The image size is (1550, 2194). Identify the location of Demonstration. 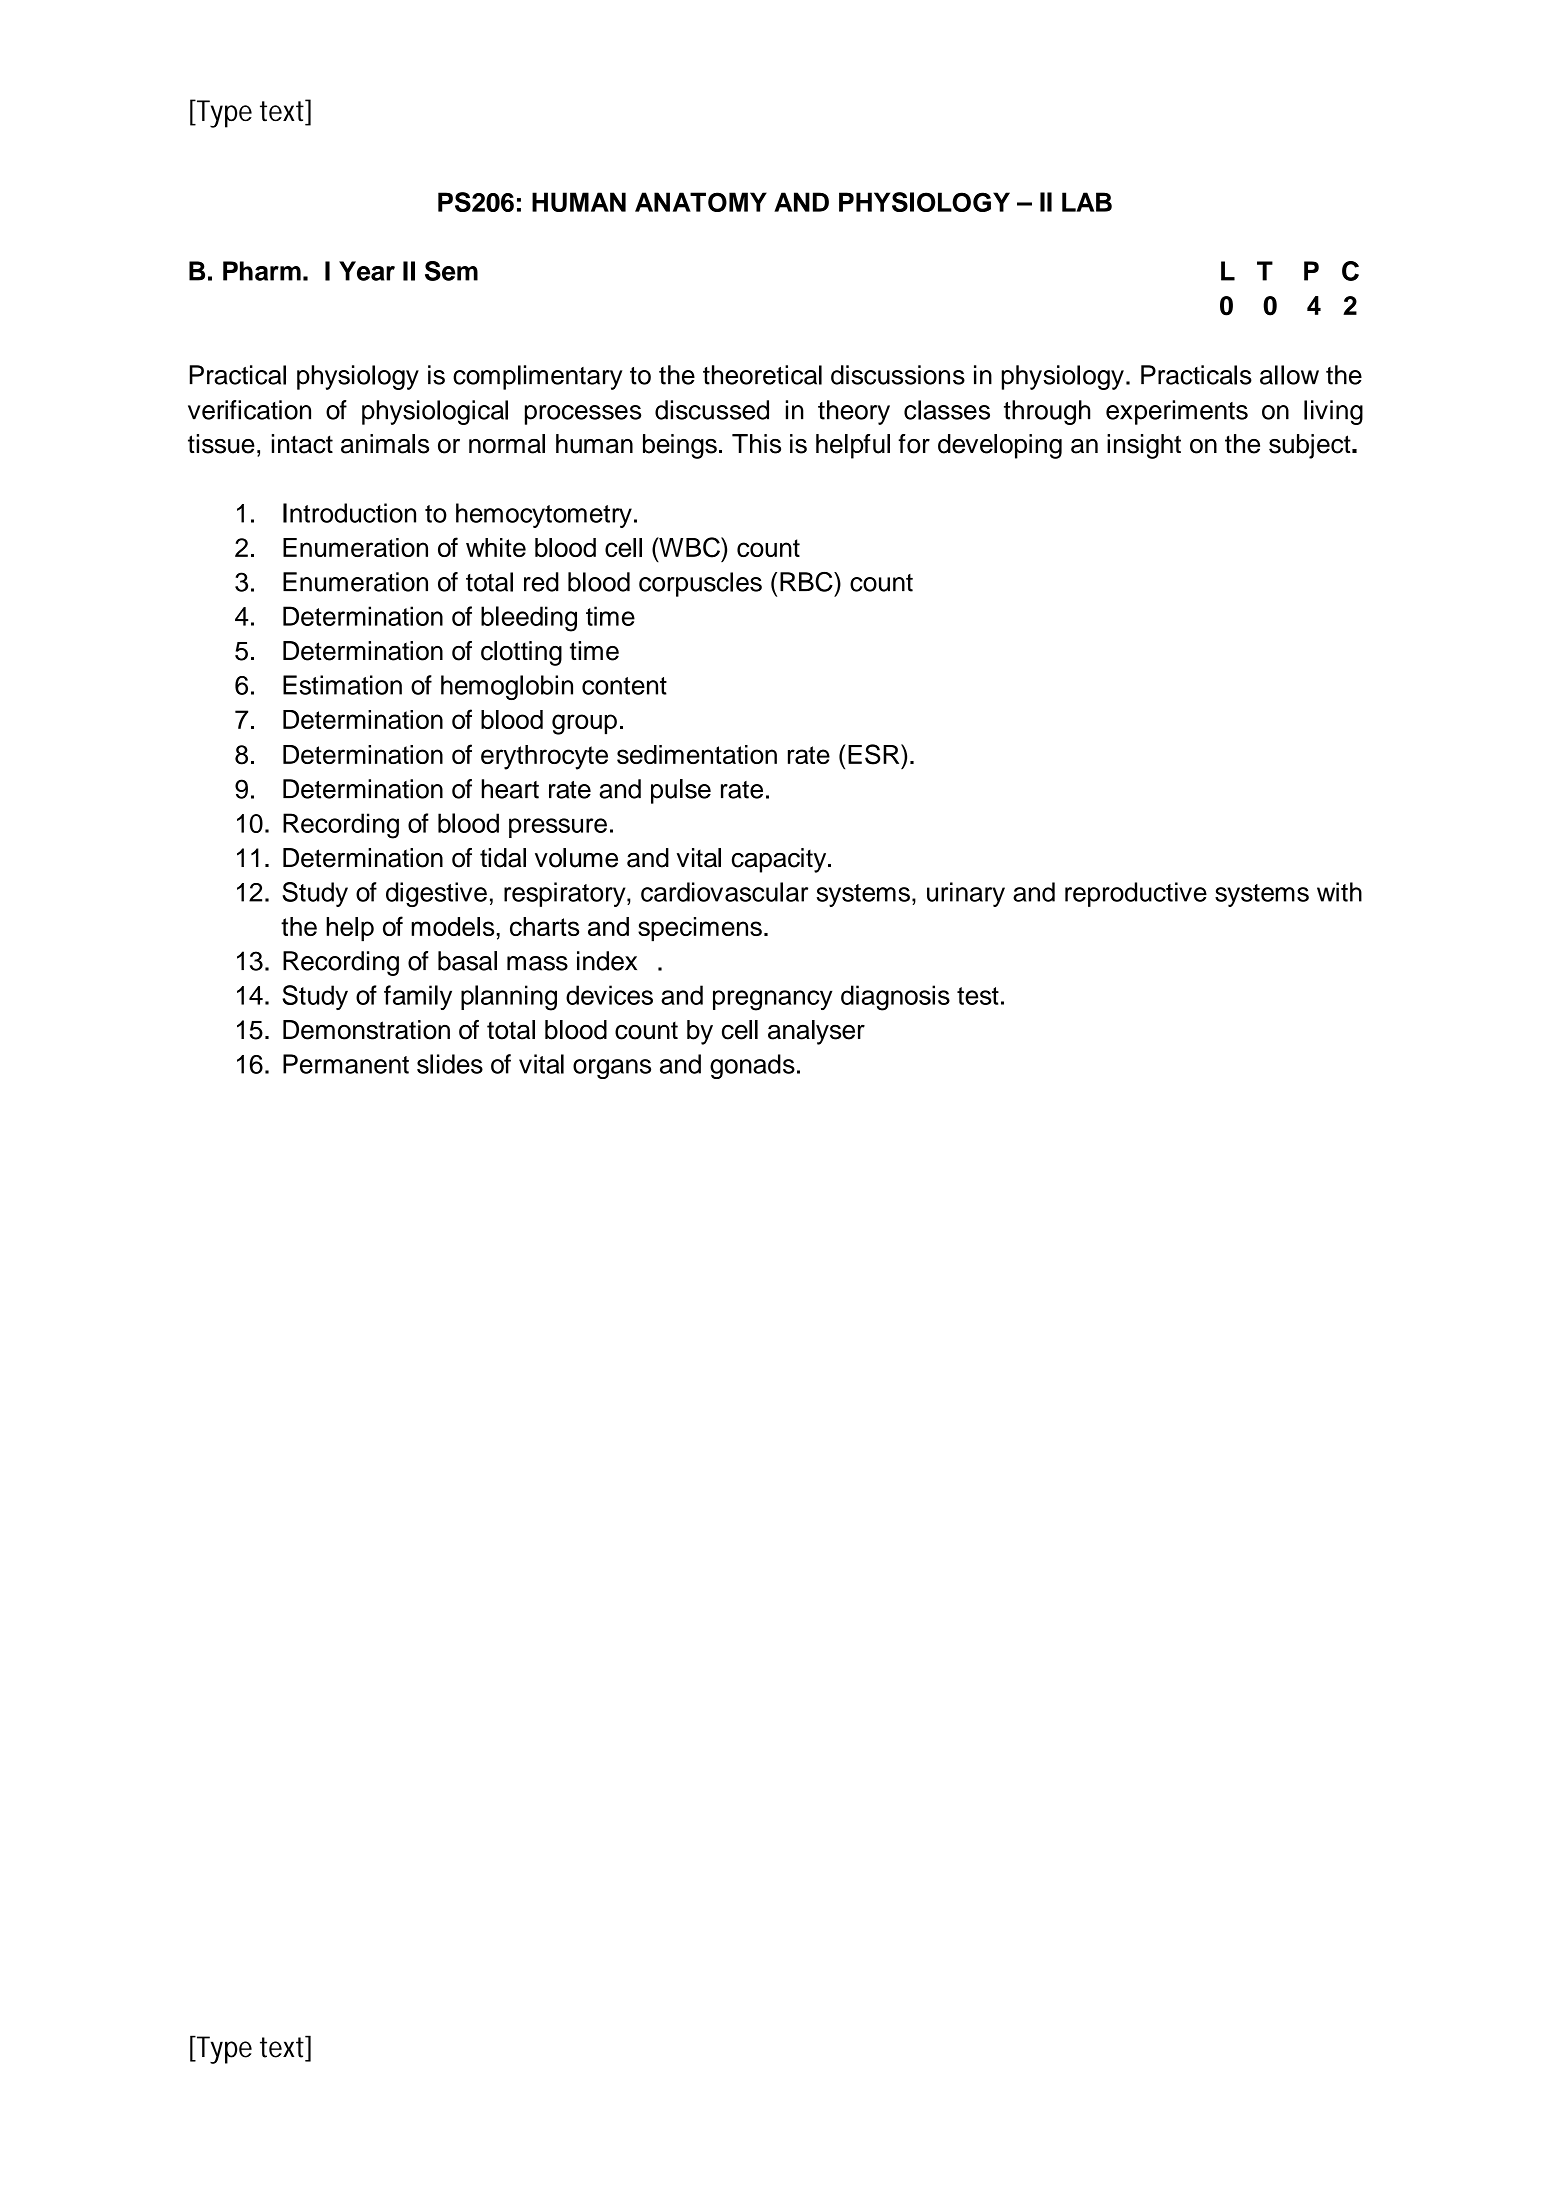
(366, 1030).
